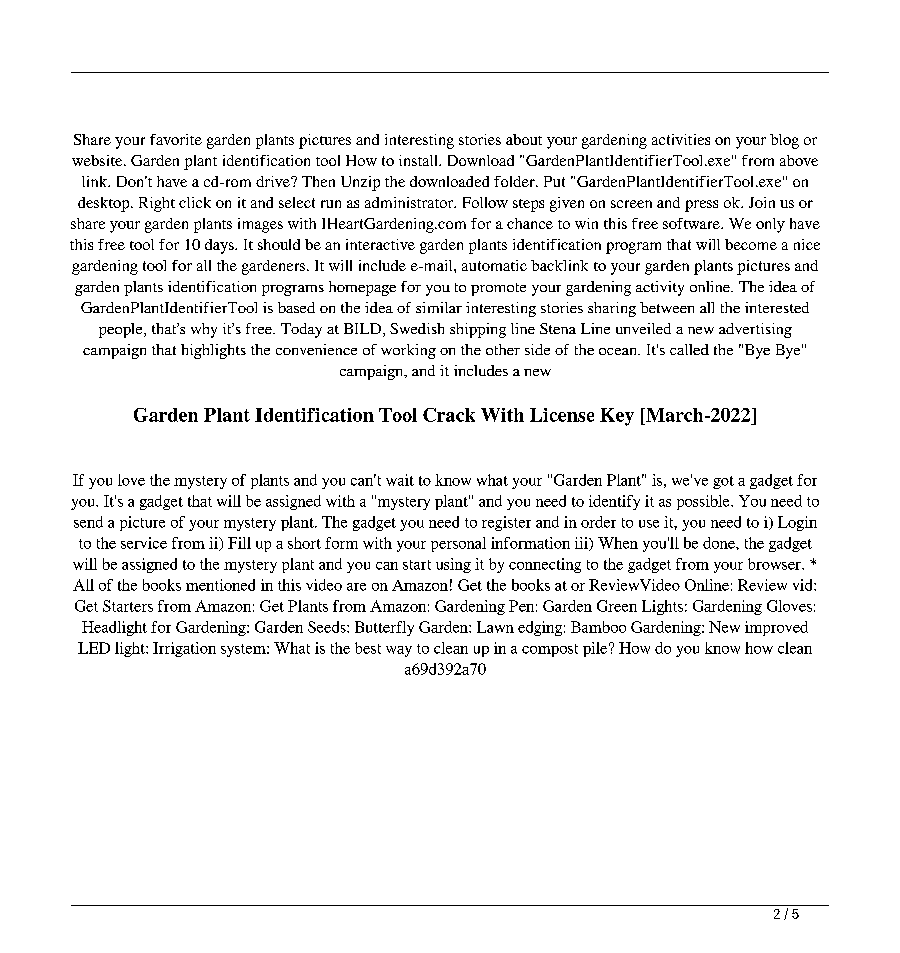 This screenshot has width=900, height=953. What do you see at coordinates (184, 649) in the screenshot?
I see `Irrigation` at bounding box center [184, 649].
